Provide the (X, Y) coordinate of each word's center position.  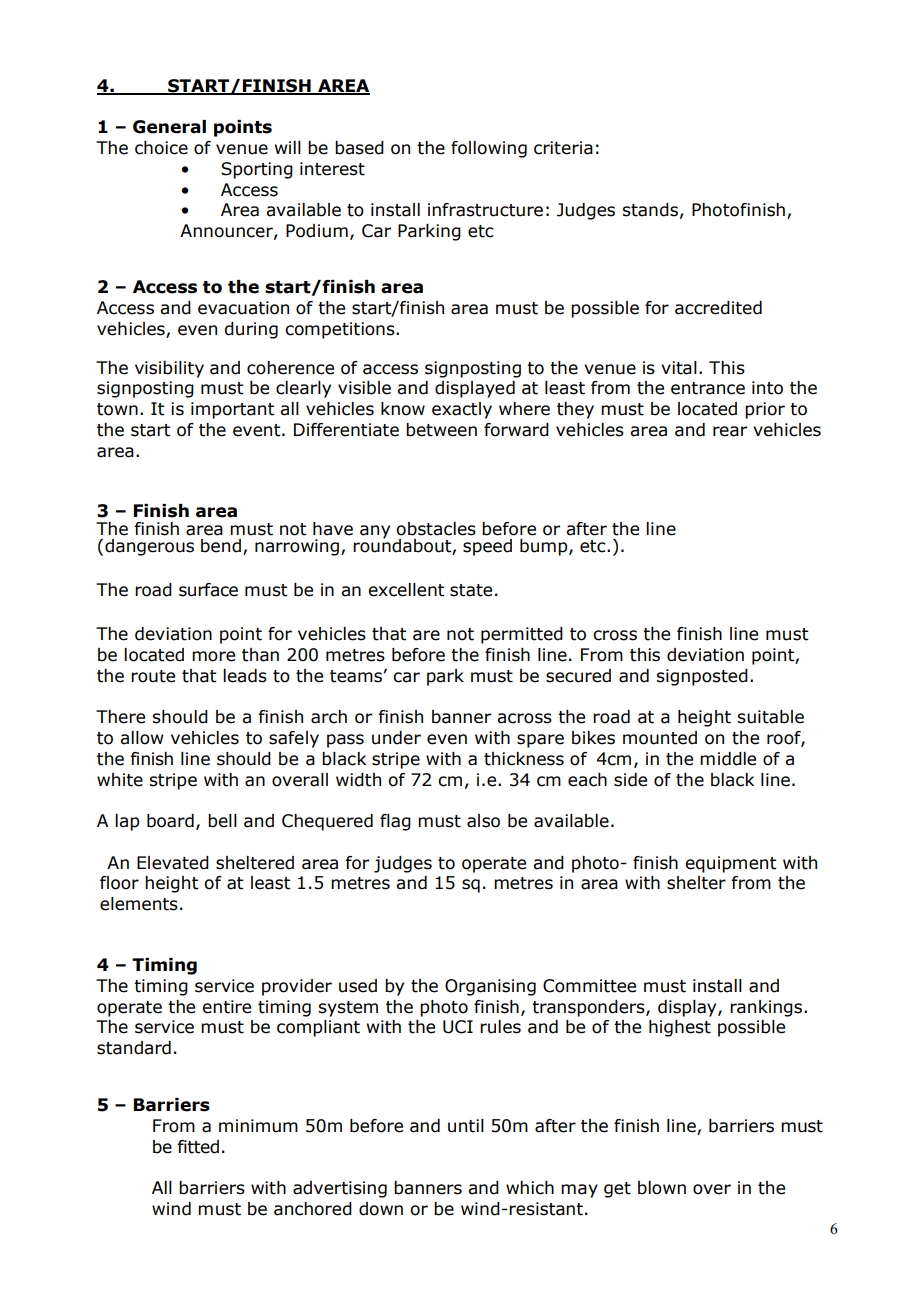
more (213, 656)
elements (139, 904)
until (466, 1126)
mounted (660, 738)
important (232, 410)
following (489, 149)
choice (161, 148)
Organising (490, 987)
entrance (708, 388)
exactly (462, 410)
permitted (522, 635)
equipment (730, 864)
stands (650, 210)
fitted (198, 1147)
